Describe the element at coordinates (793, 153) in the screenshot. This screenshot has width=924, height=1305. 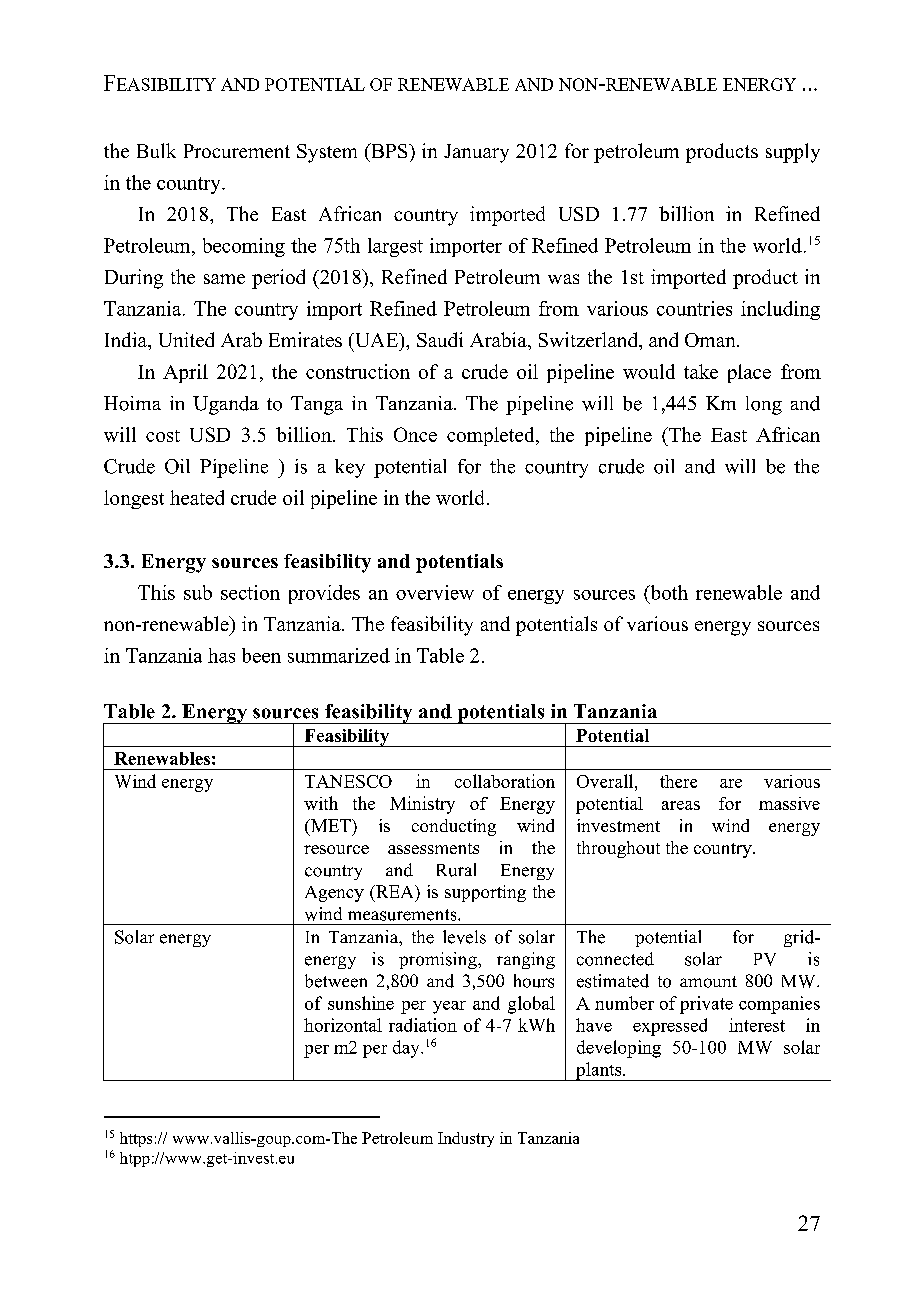
I see `supply` at that location.
